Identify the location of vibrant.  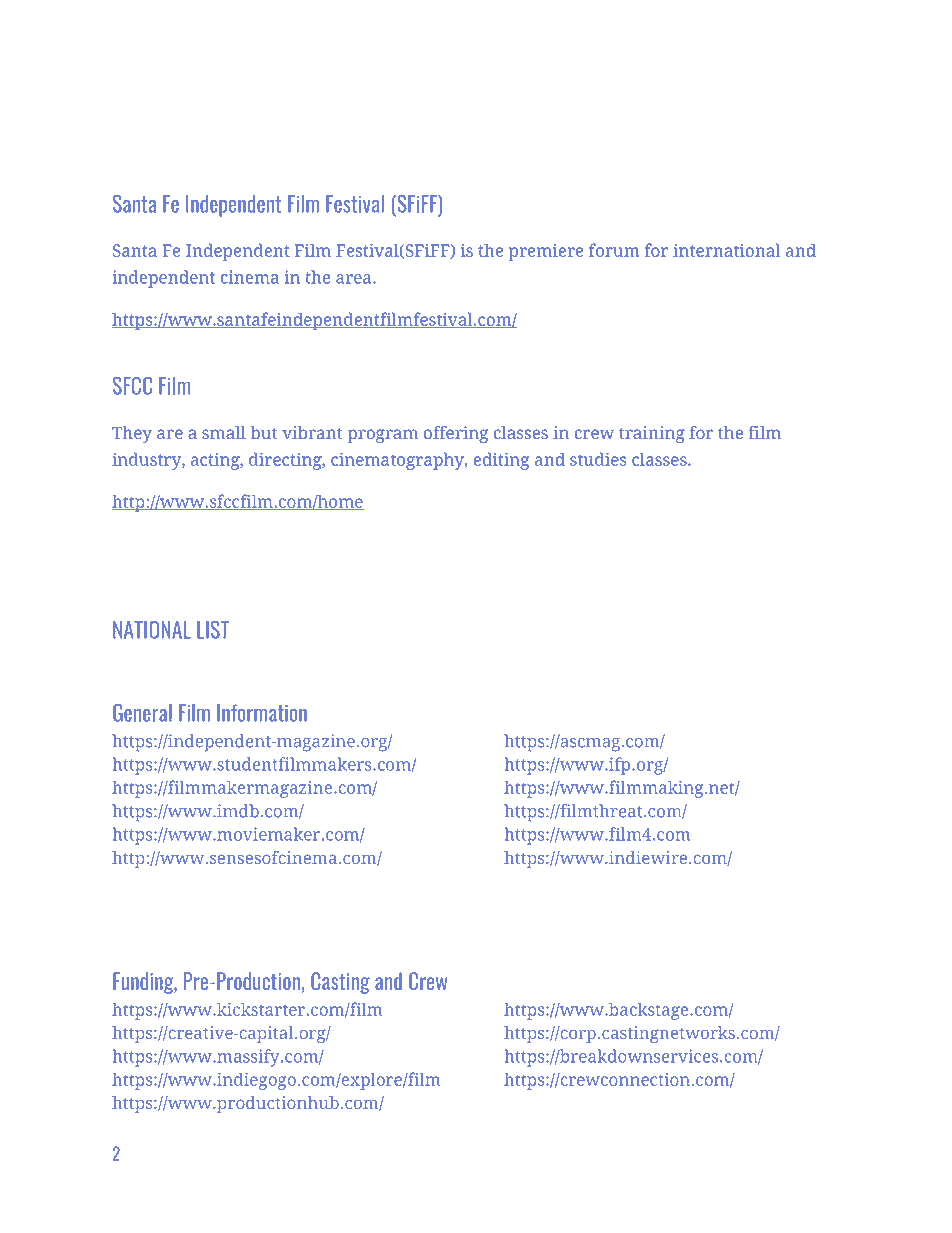
(312, 432).
